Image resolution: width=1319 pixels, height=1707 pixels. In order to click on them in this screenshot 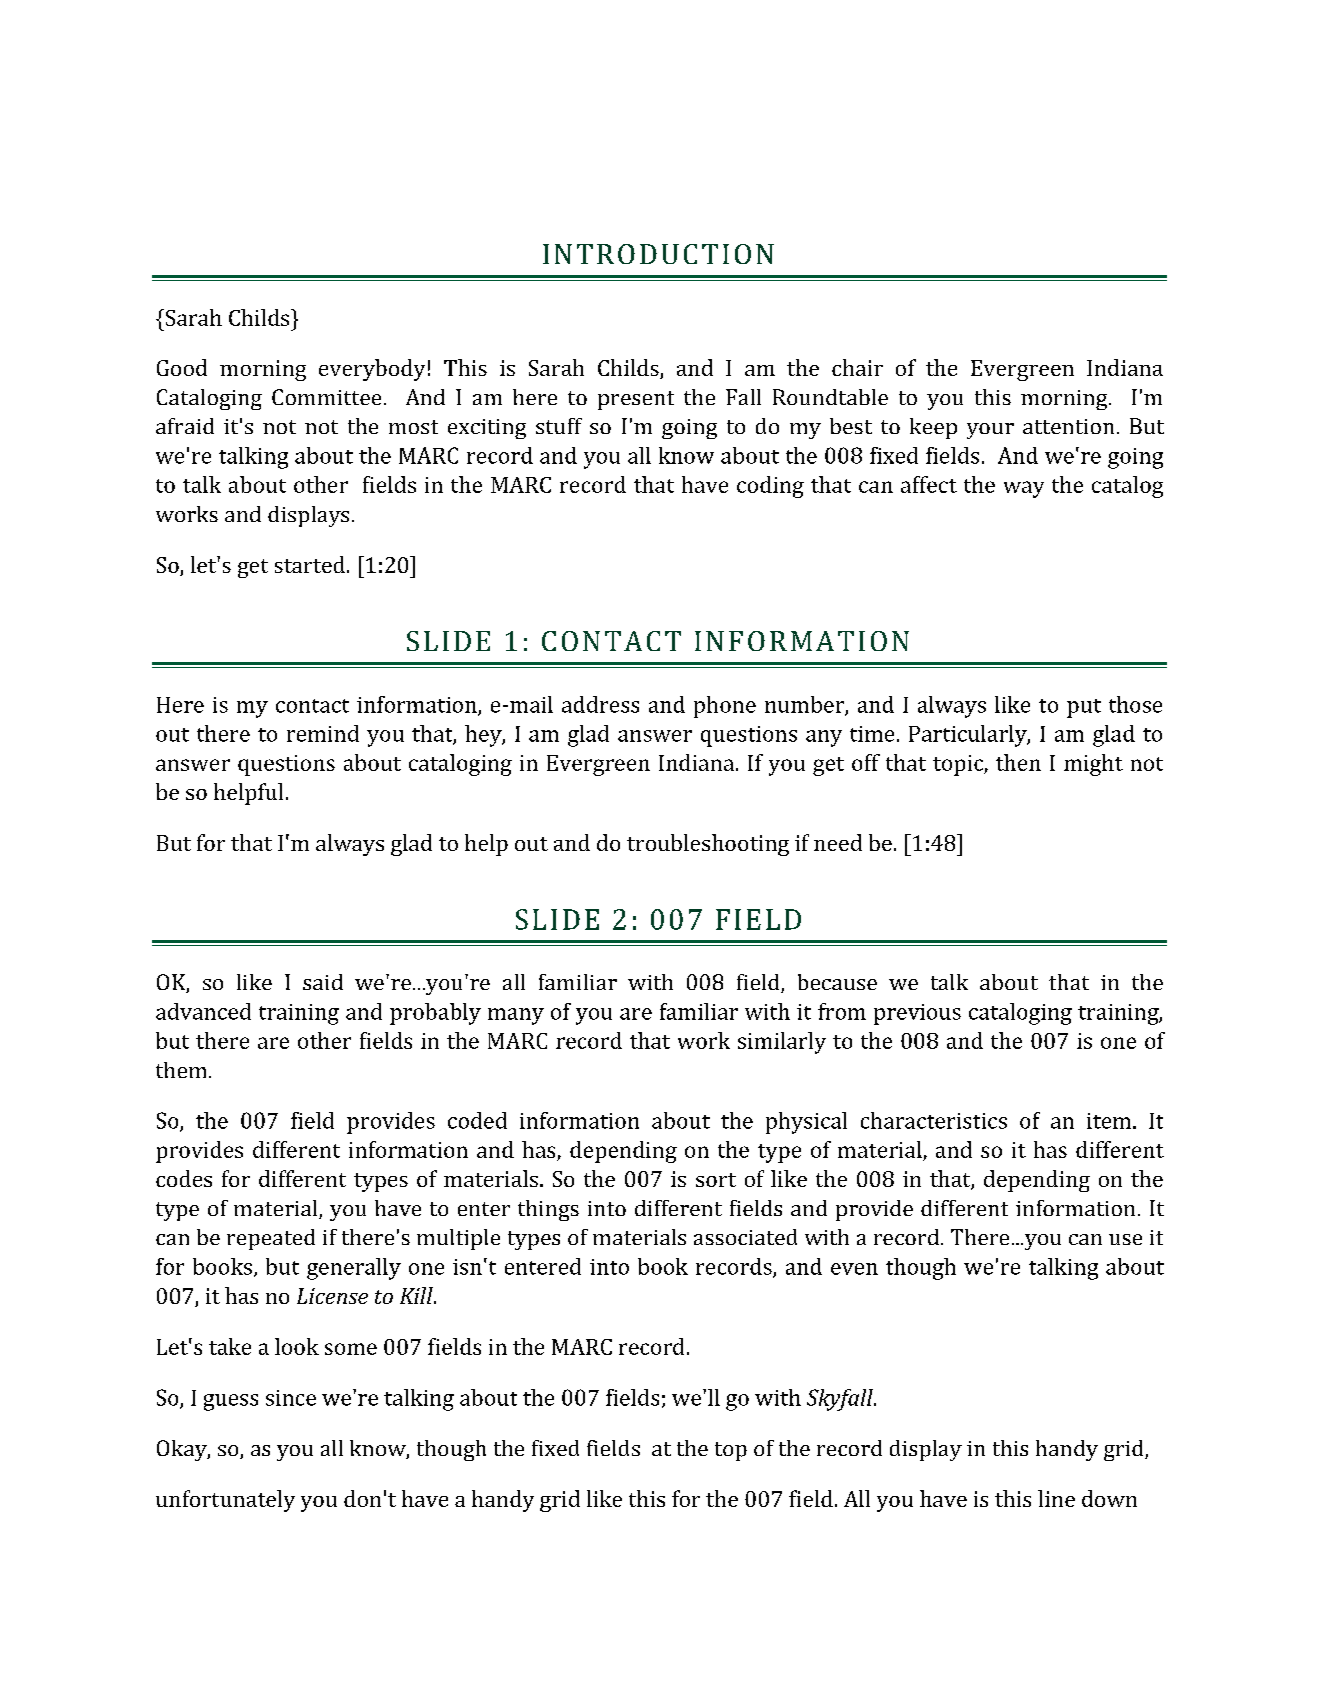, I will do `click(181, 1070)`.
